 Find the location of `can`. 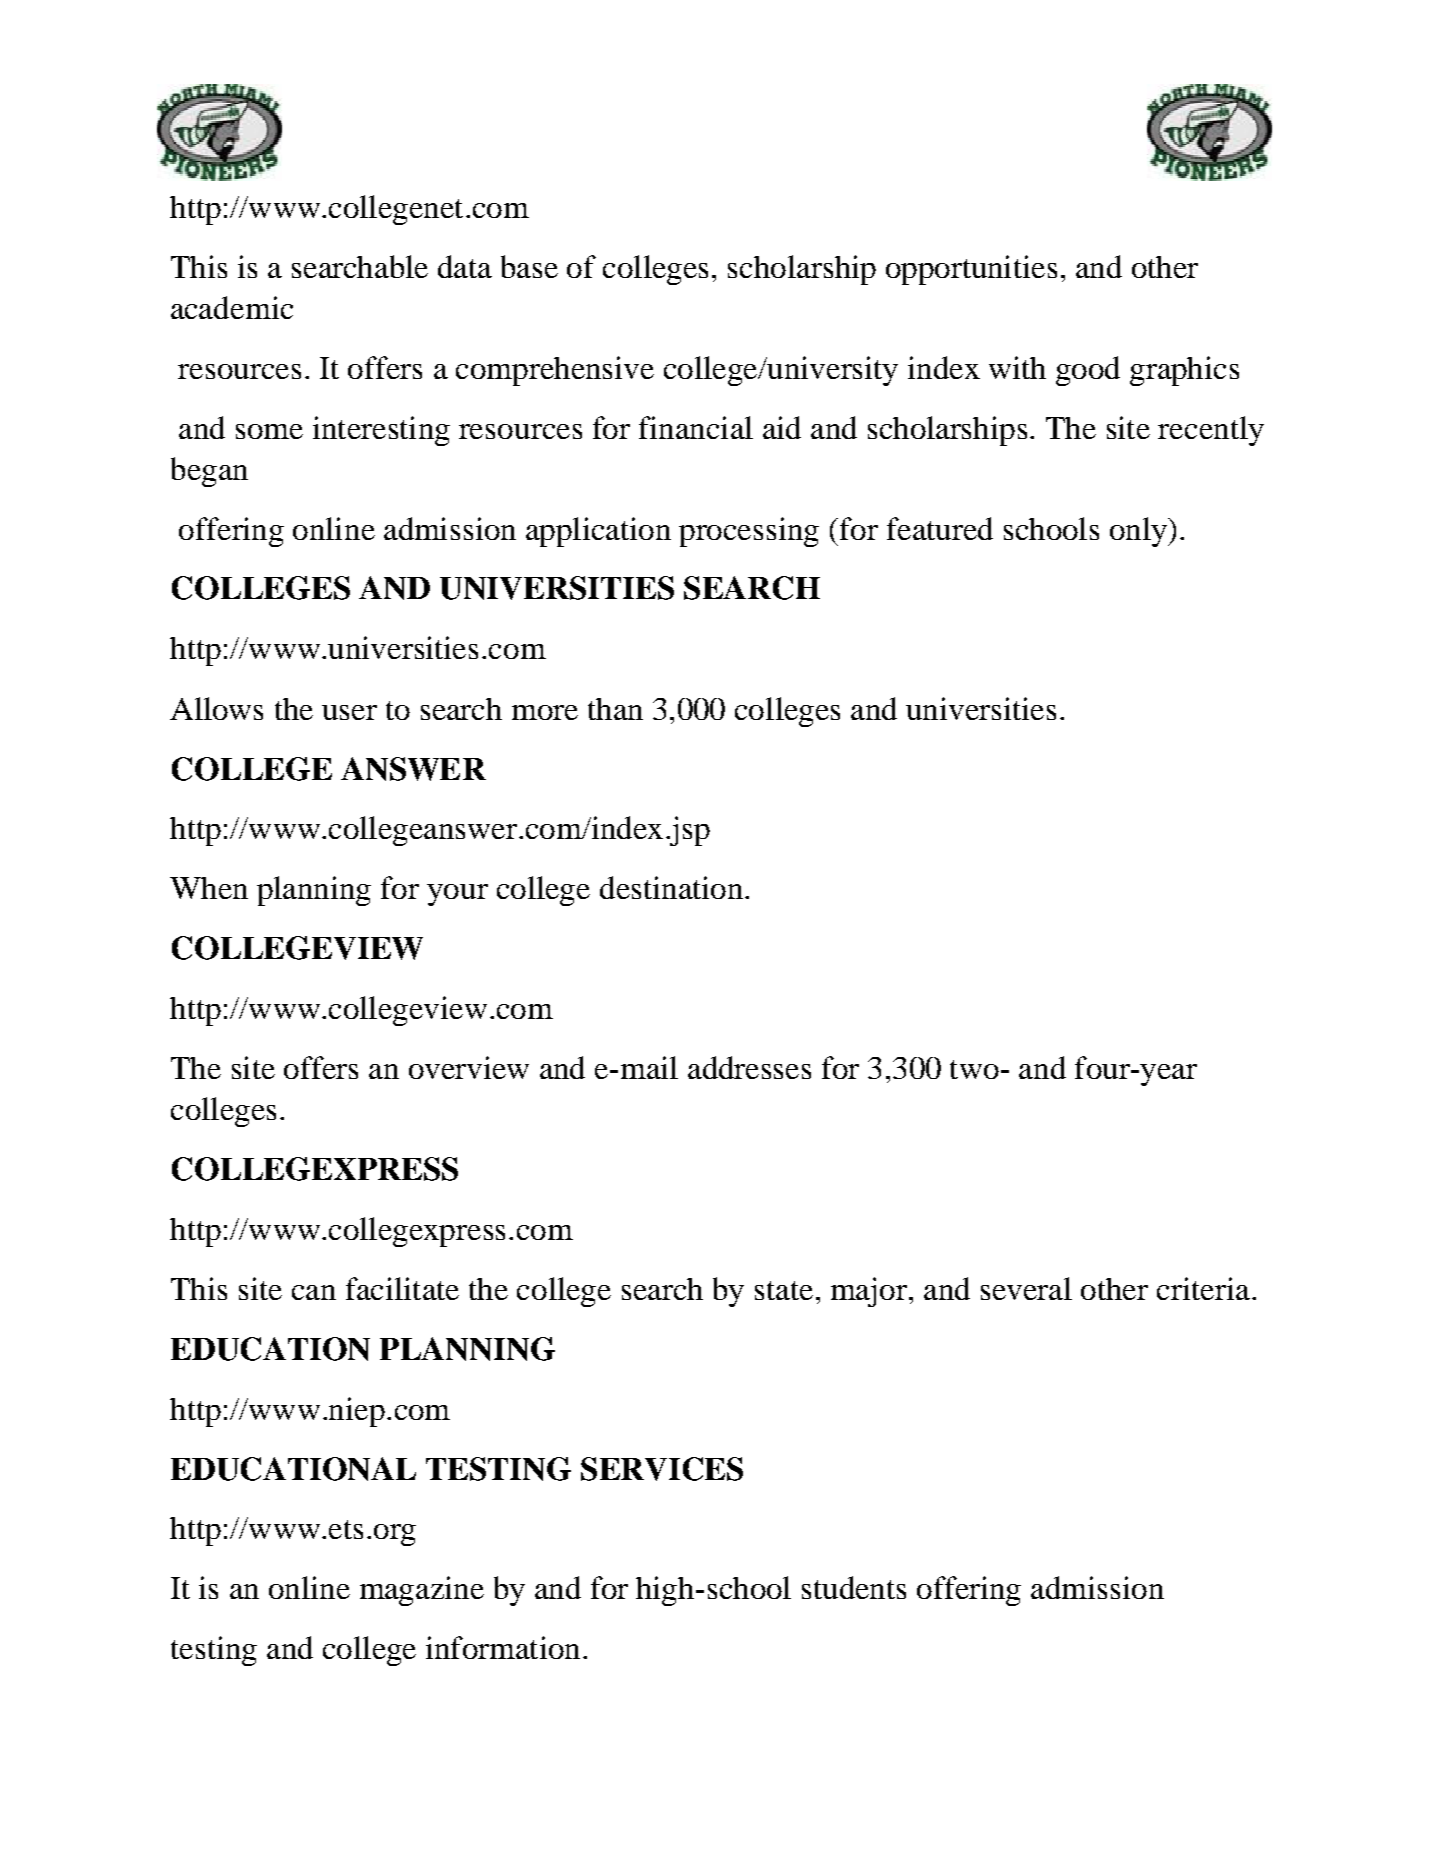

can is located at coordinates (314, 1292).
